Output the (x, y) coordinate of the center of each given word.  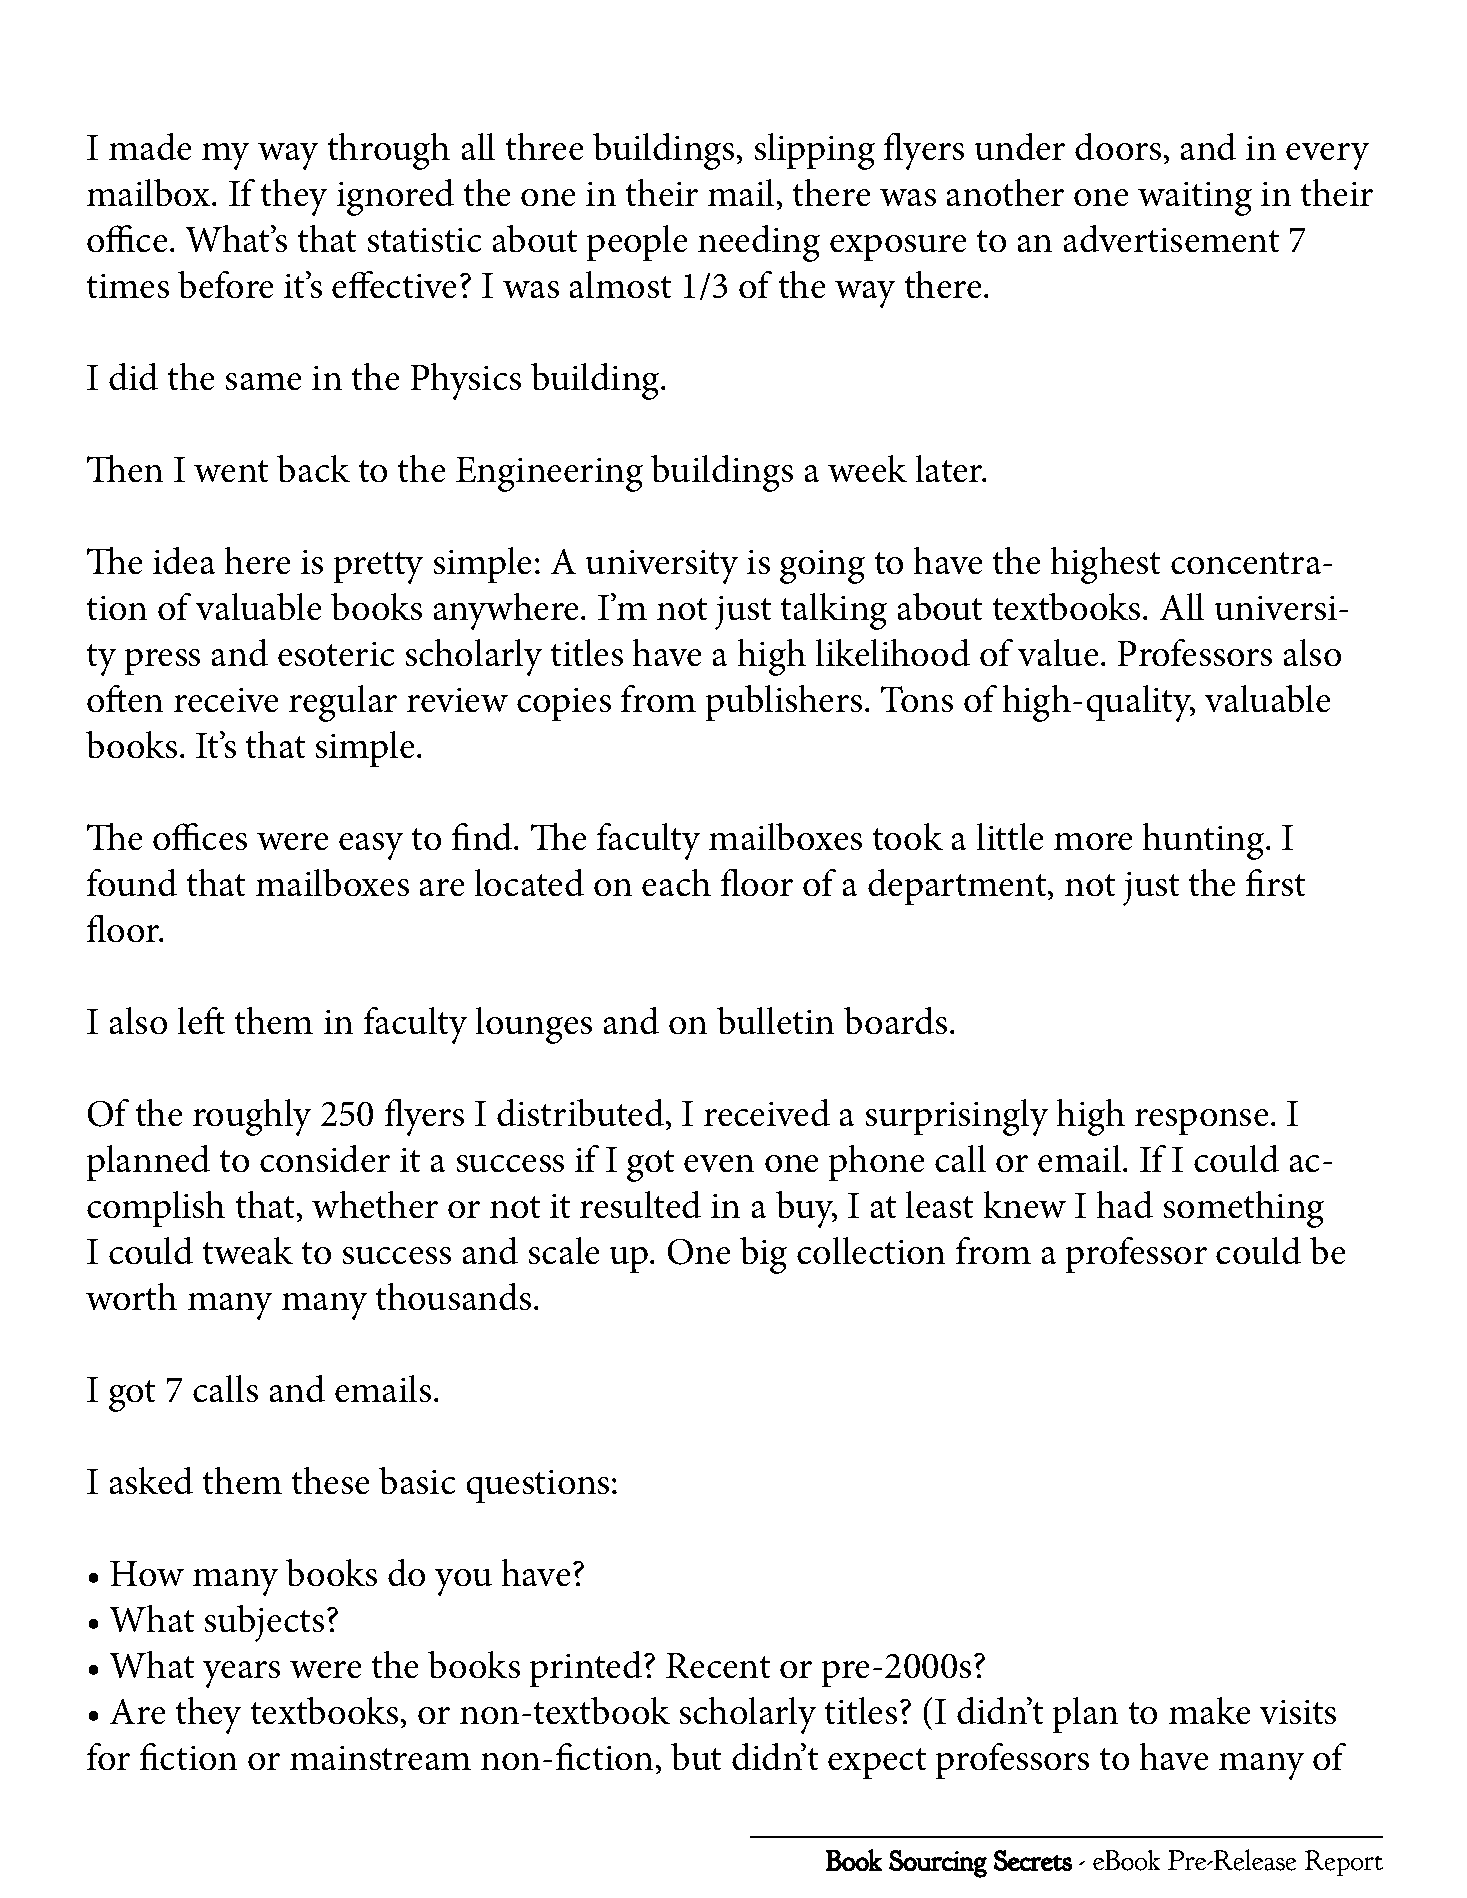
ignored (395, 197)
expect (877, 1764)
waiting (1195, 198)
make (1210, 1711)
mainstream (380, 1758)
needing (759, 243)
